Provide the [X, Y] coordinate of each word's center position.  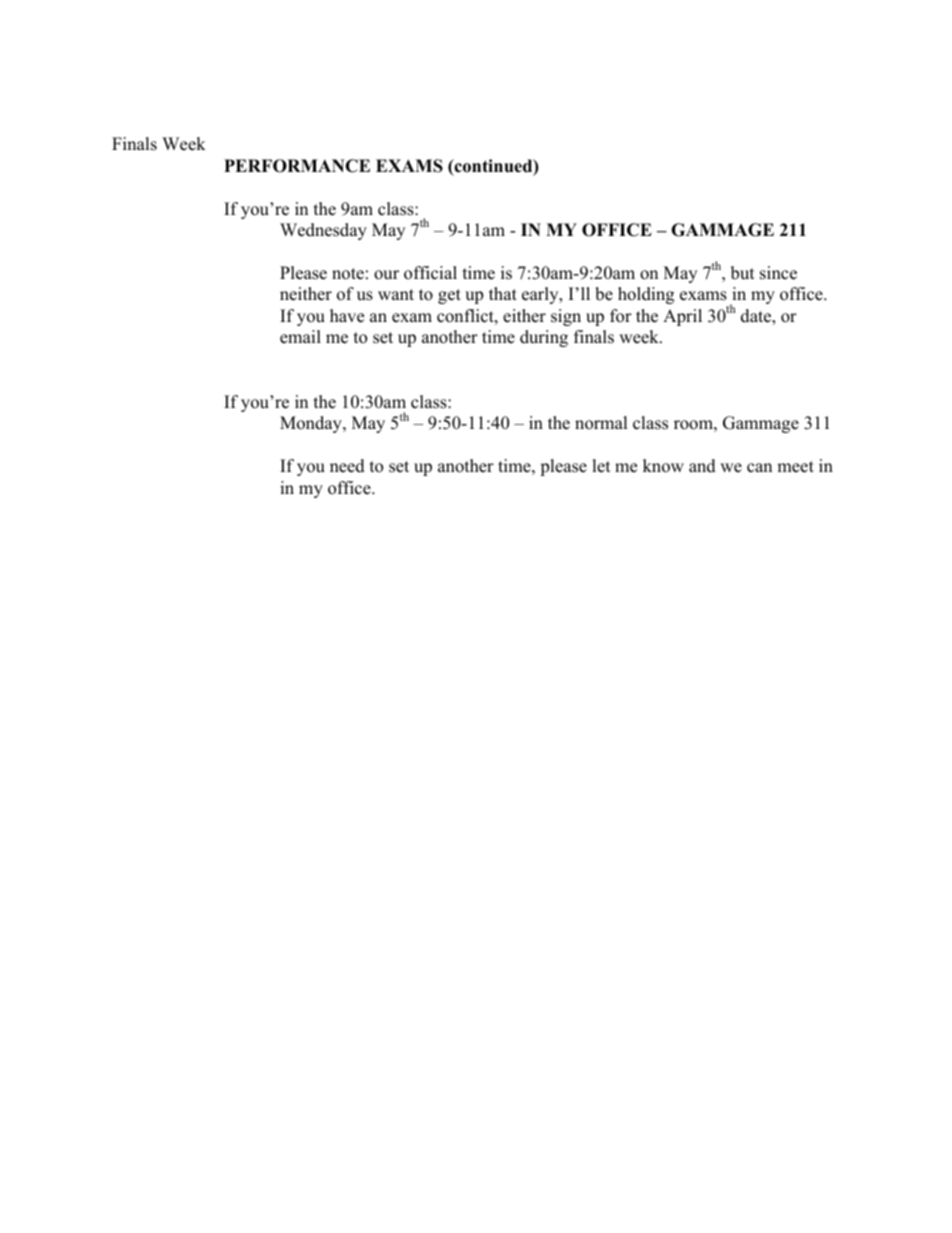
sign [566, 317]
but [743, 273]
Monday [312, 424]
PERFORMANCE [297, 166]
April [682, 317]
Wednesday [323, 231]
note [348, 274]
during [544, 338]
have [347, 316]
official [430, 273]
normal [601, 423]
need [347, 466]
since [778, 273]
